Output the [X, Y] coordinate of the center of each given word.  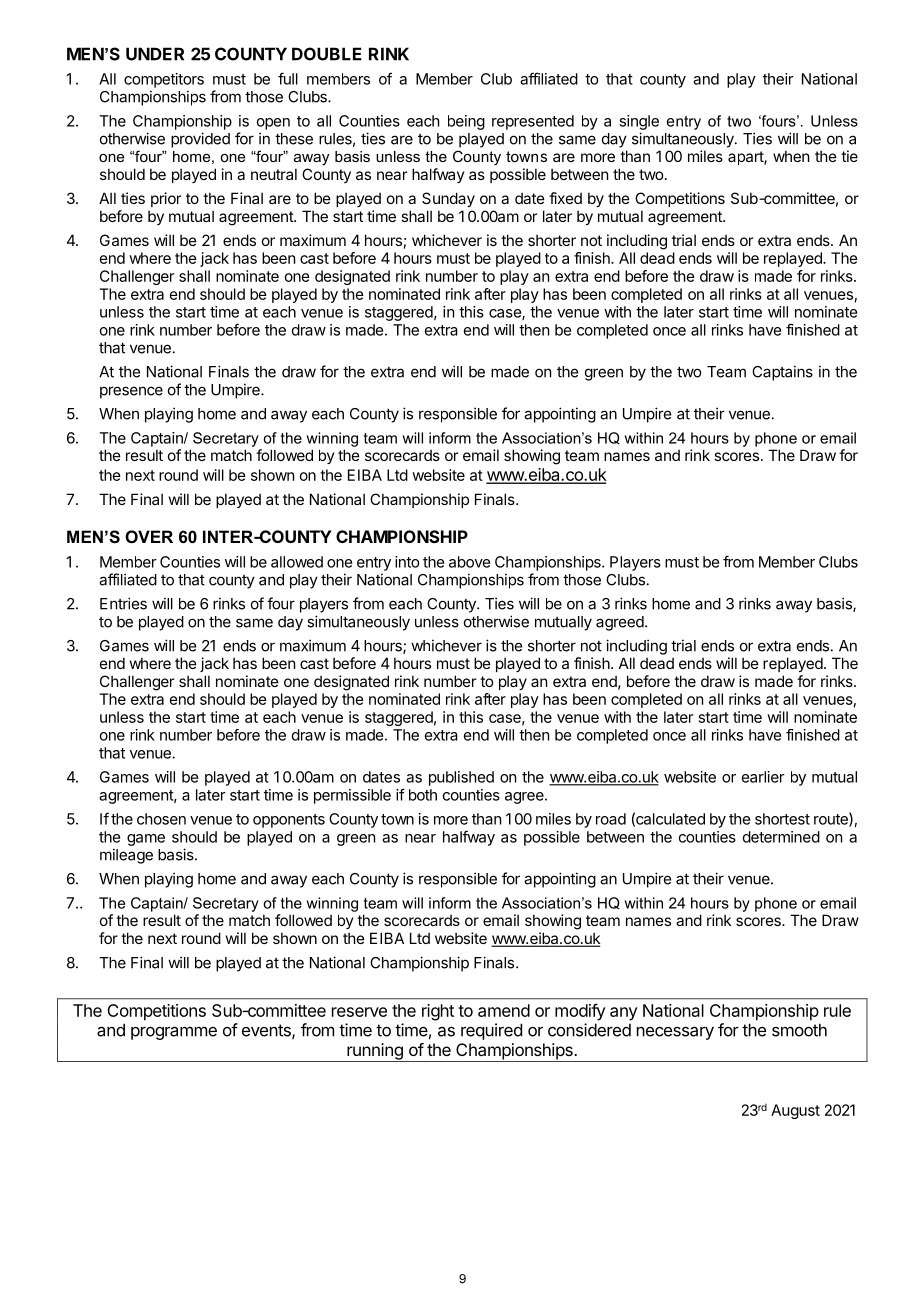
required [491, 1031]
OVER [149, 536]
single [639, 122]
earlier [763, 777]
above [469, 562]
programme [174, 1033]
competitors [164, 80]
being [466, 122]
